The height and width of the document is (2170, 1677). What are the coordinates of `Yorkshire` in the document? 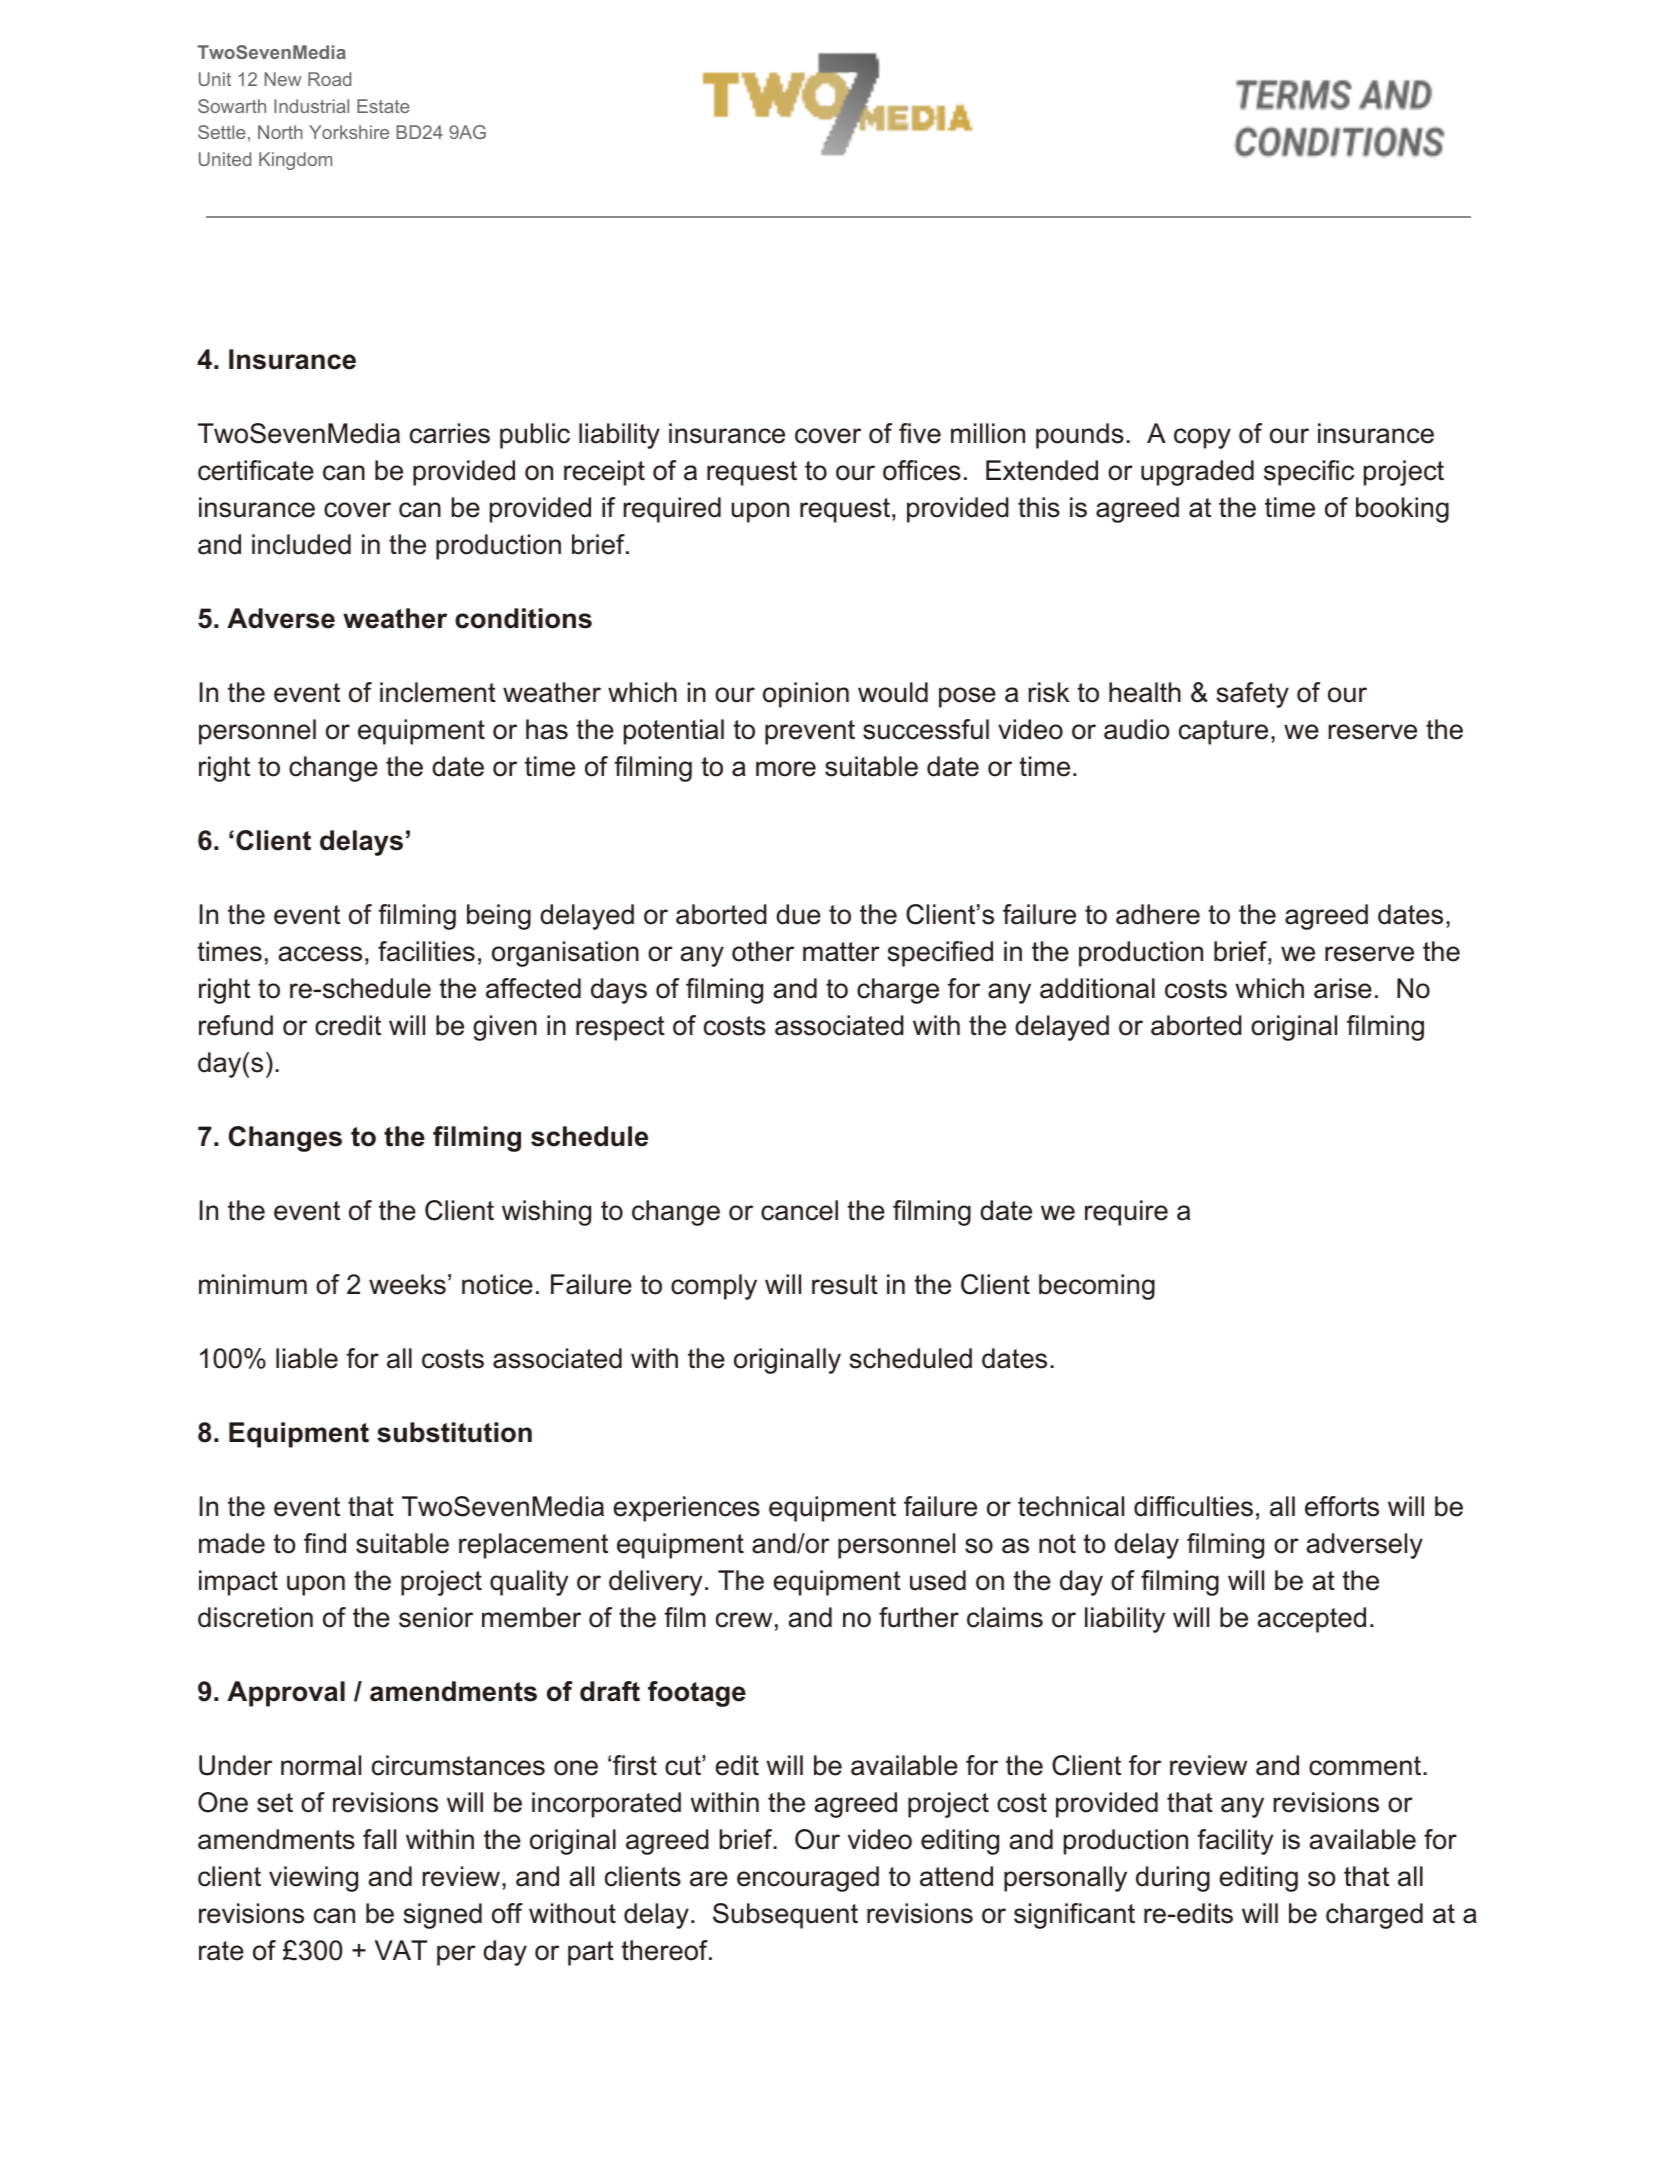 It's located at (349, 132).
